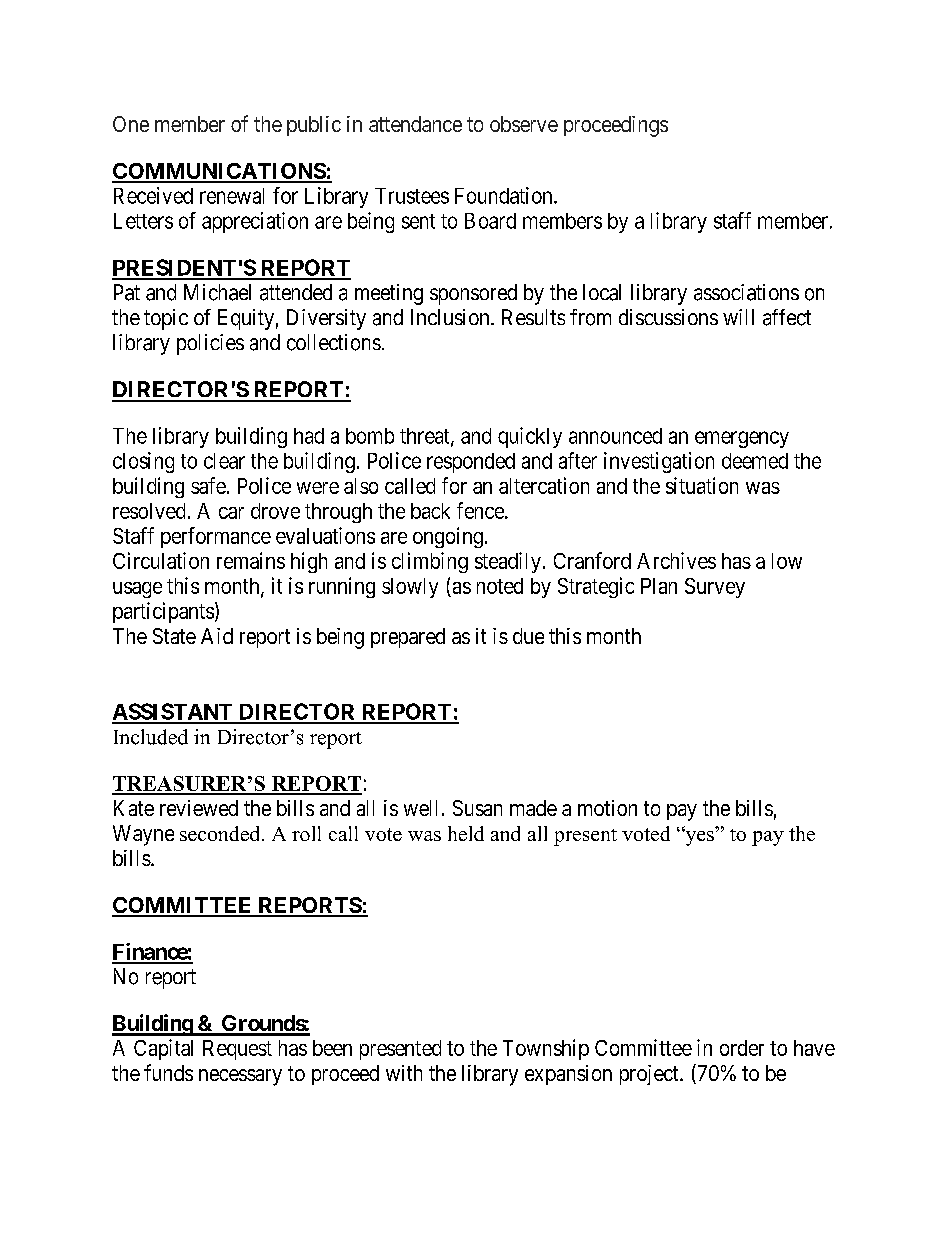 Image resolution: width=952 pixels, height=1233 pixels. What do you see at coordinates (524, 124) in the screenshot?
I see `observe` at bounding box center [524, 124].
